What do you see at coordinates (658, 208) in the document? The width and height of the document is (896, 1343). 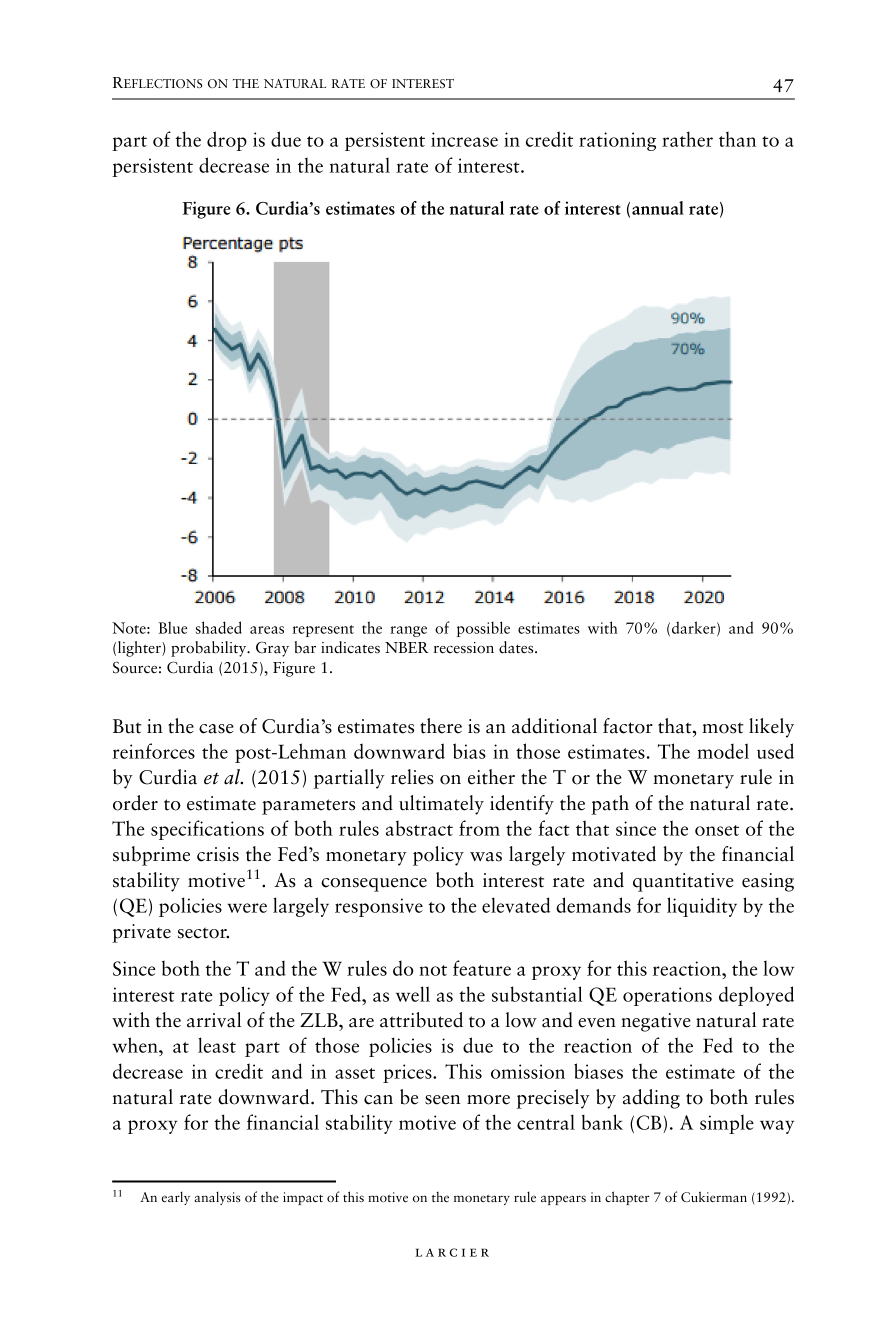 I see `annual` at bounding box center [658, 208].
